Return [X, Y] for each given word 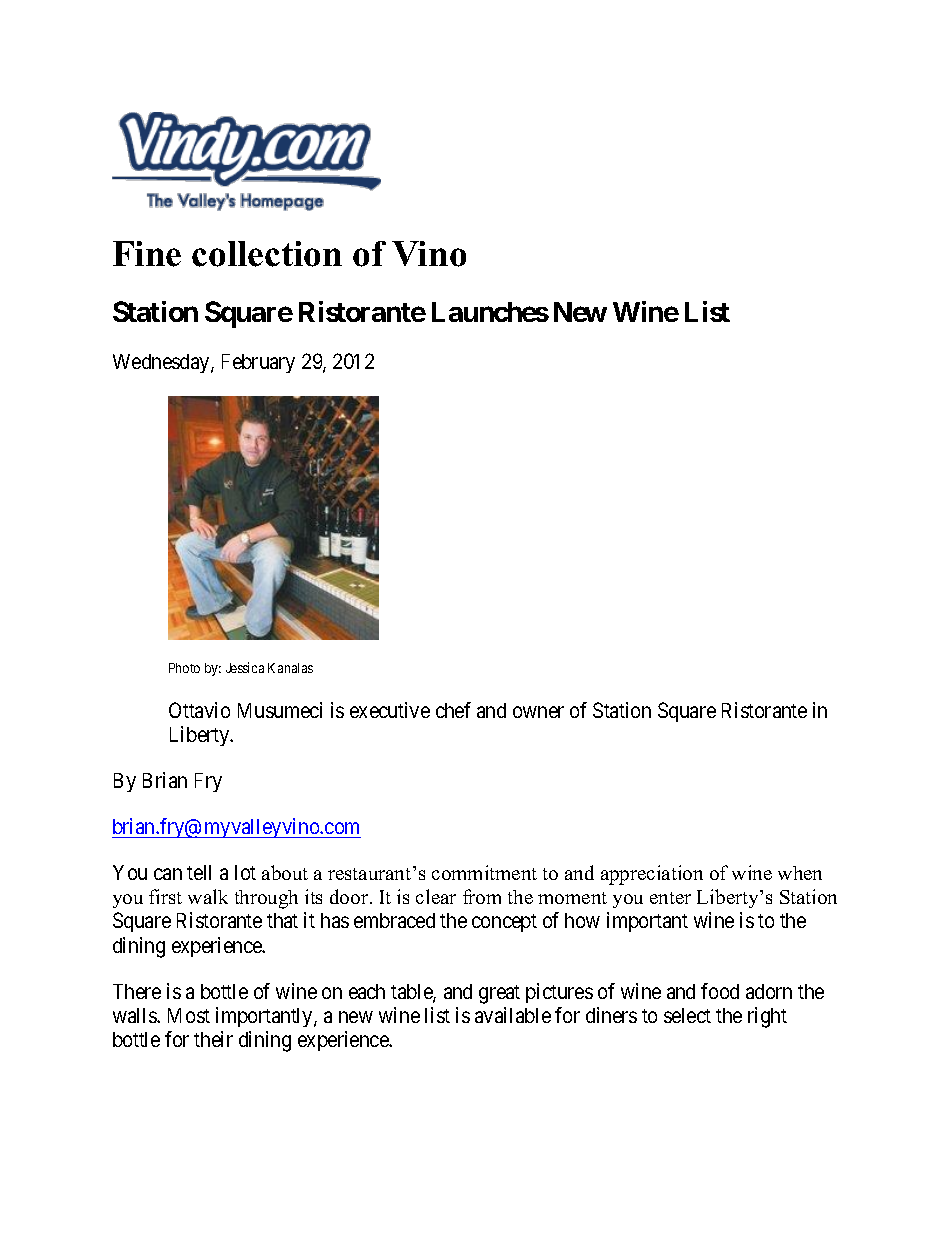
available [513, 1015]
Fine [147, 254]
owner [538, 712]
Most [189, 1015]
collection [267, 254]
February [258, 363]
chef [453, 710]
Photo [184, 668]
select [687, 1015]
